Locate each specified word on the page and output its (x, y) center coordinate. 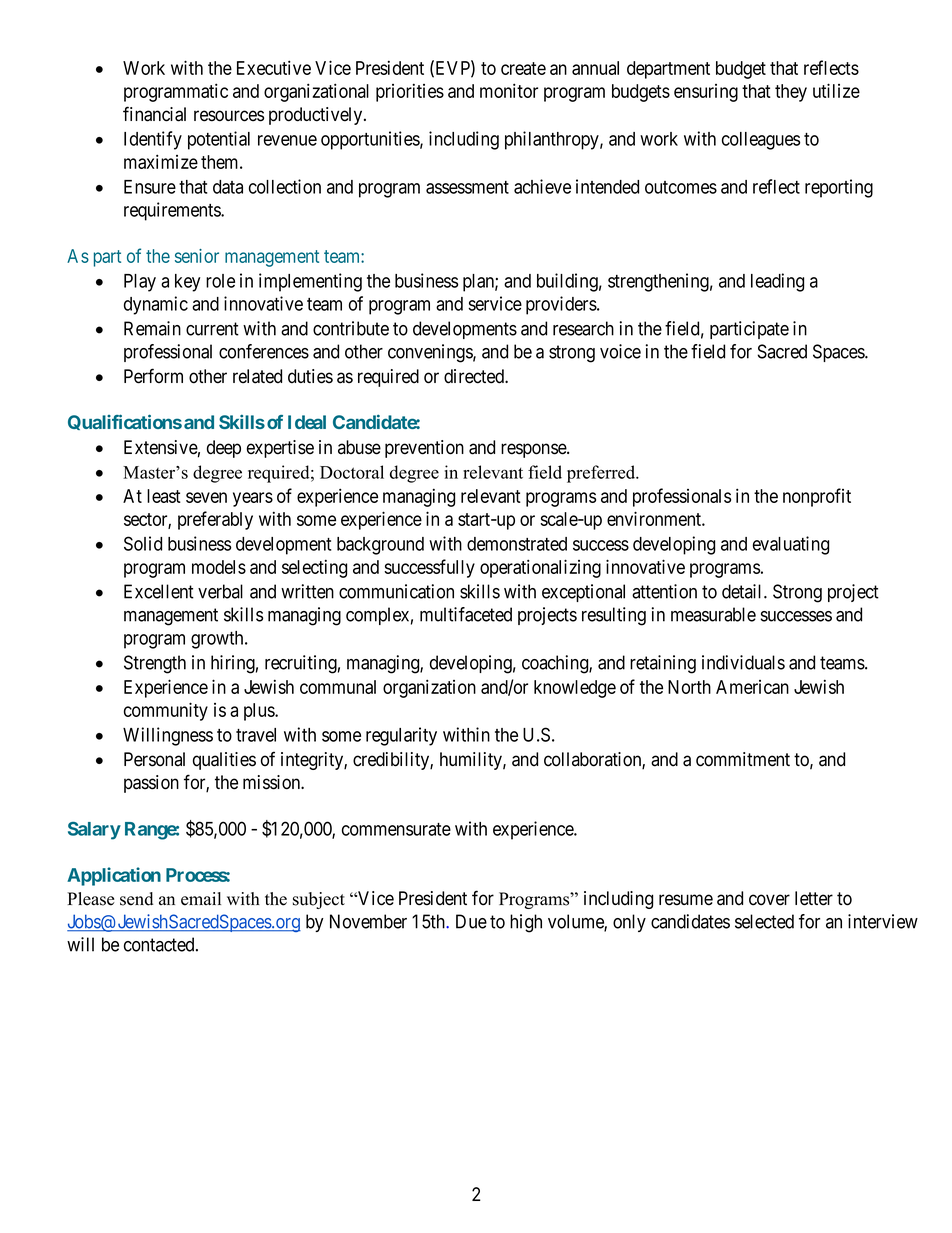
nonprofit (817, 497)
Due (471, 921)
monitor (509, 90)
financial (154, 114)
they (791, 93)
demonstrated (517, 544)
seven (206, 497)
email (201, 899)
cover (769, 900)
